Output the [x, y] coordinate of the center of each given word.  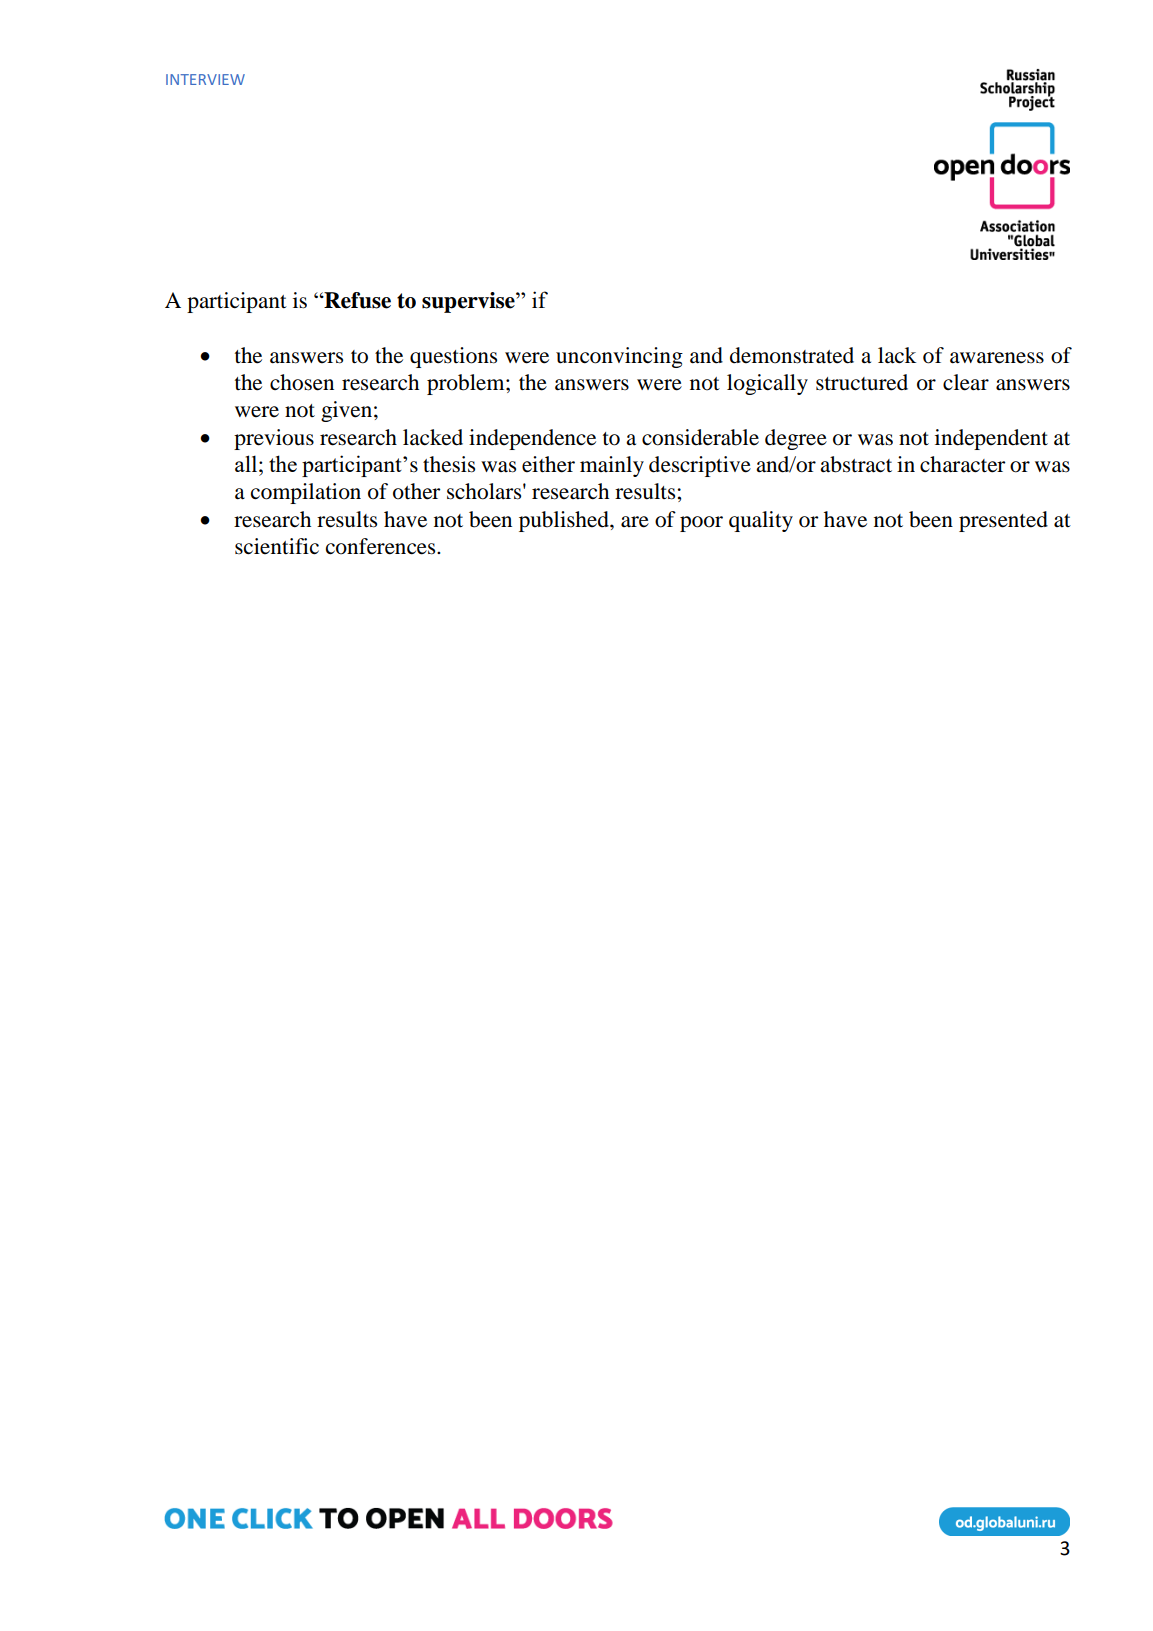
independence [532, 439]
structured [862, 382]
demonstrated [792, 355]
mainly [612, 466]
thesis [449, 464]
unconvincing [619, 357]
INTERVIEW [205, 79]
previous [274, 439]
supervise [469, 302]
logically [767, 384]
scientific [277, 546]
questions [453, 357]
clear [966, 382]
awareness [997, 358]
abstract [856, 464]
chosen [302, 382]
